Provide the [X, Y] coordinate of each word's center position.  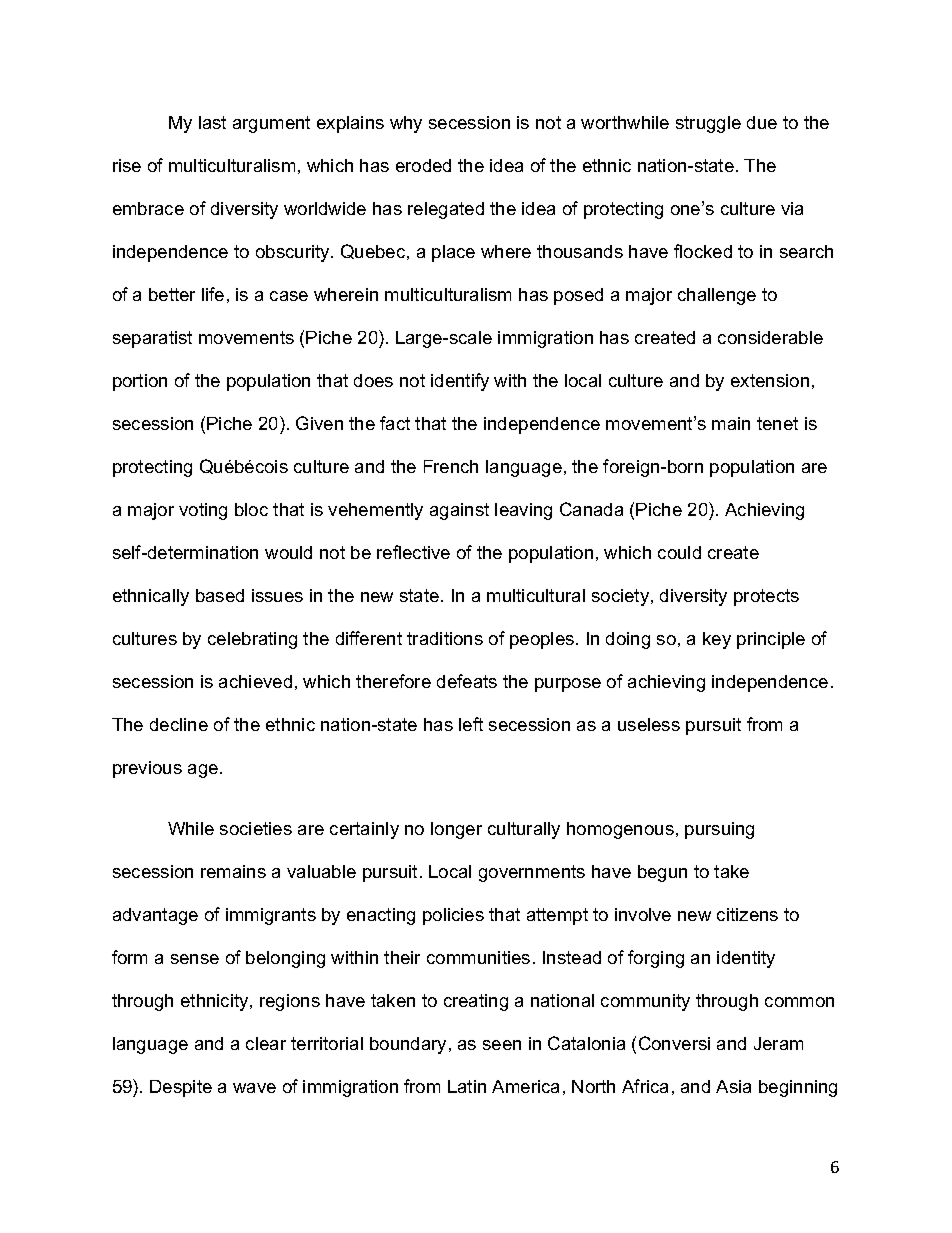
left [471, 724]
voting [203, 511]
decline [179, 724]
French [451, 466]
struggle [708, 124]
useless [649, 724]
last [212, 122]
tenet [777, 423]
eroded [423, 165]
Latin [467, 1086]
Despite [181, 1088]
